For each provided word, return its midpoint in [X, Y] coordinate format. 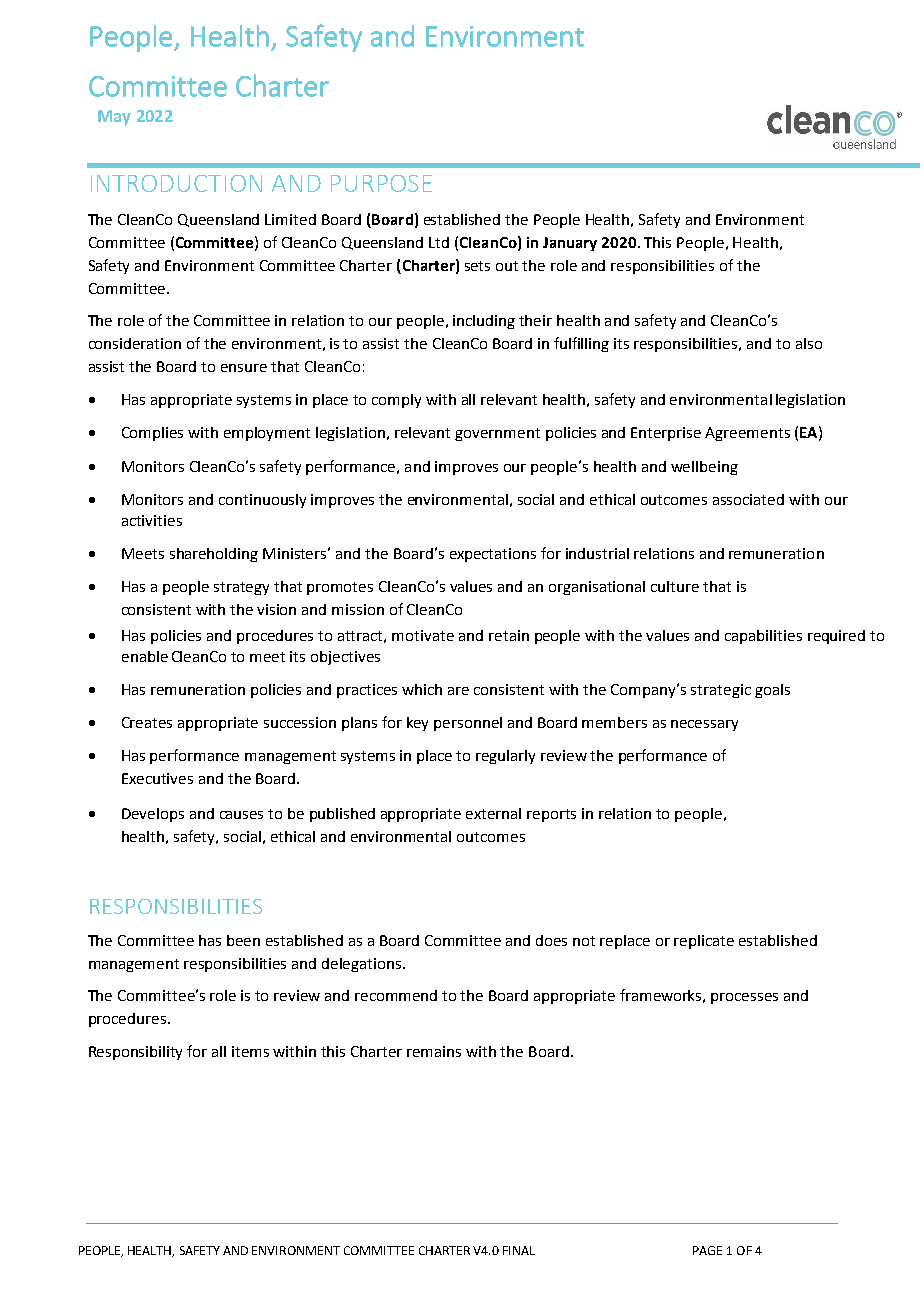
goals [772, 691]
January [570, 244]
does [551, 940]
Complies [152, 434]
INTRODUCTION [176, 183]
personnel [468, 724]
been [243, 940]
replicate [704, 942]
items [250, 1051]
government [497, 434]
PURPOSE [381, 183]
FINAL [519, 1250]
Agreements [747, 434]
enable [145, 656]
